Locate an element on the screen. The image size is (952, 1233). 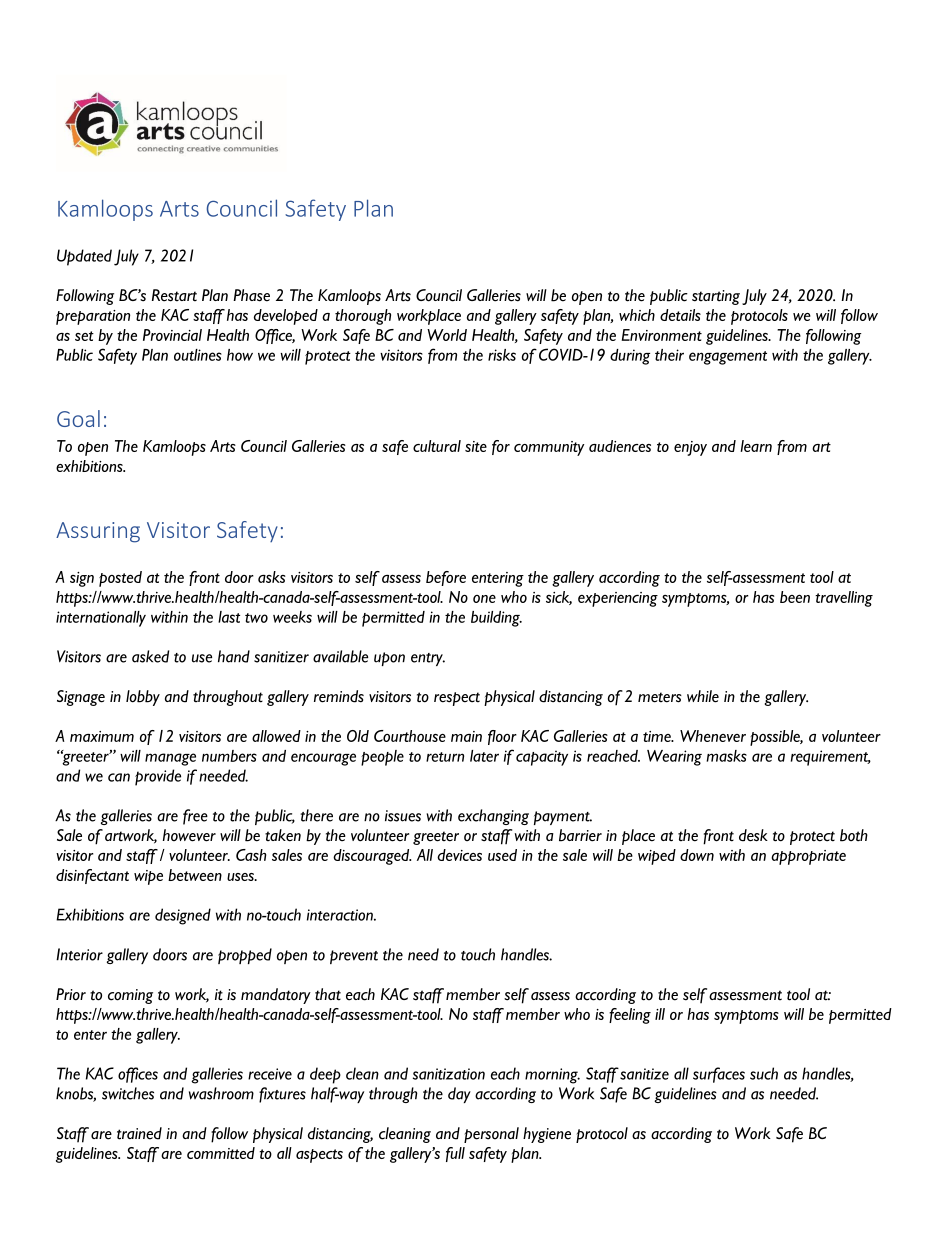
personal is located at coordinates (491, 1135).
